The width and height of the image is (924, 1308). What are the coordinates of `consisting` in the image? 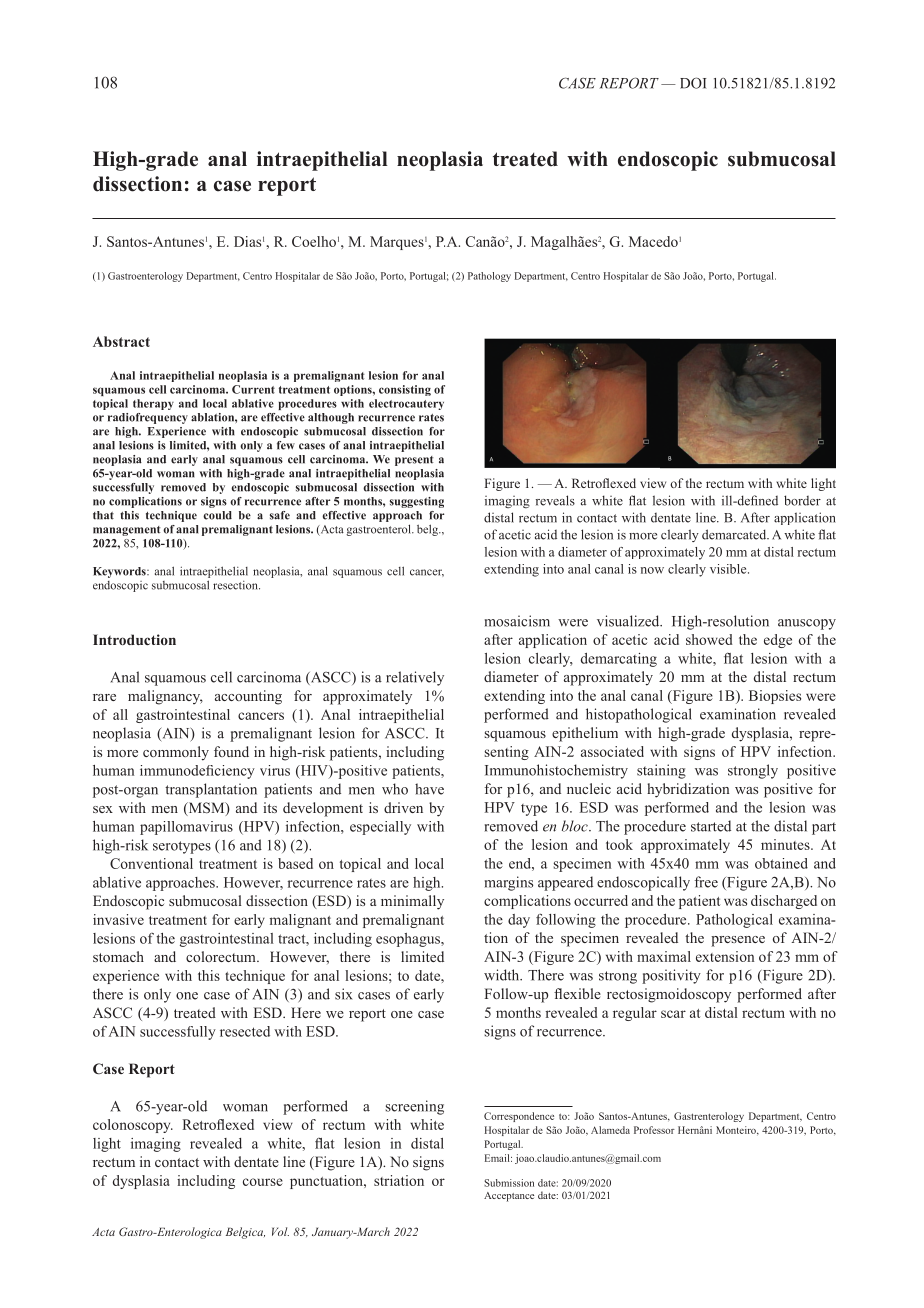 It's located at (405, 390).
